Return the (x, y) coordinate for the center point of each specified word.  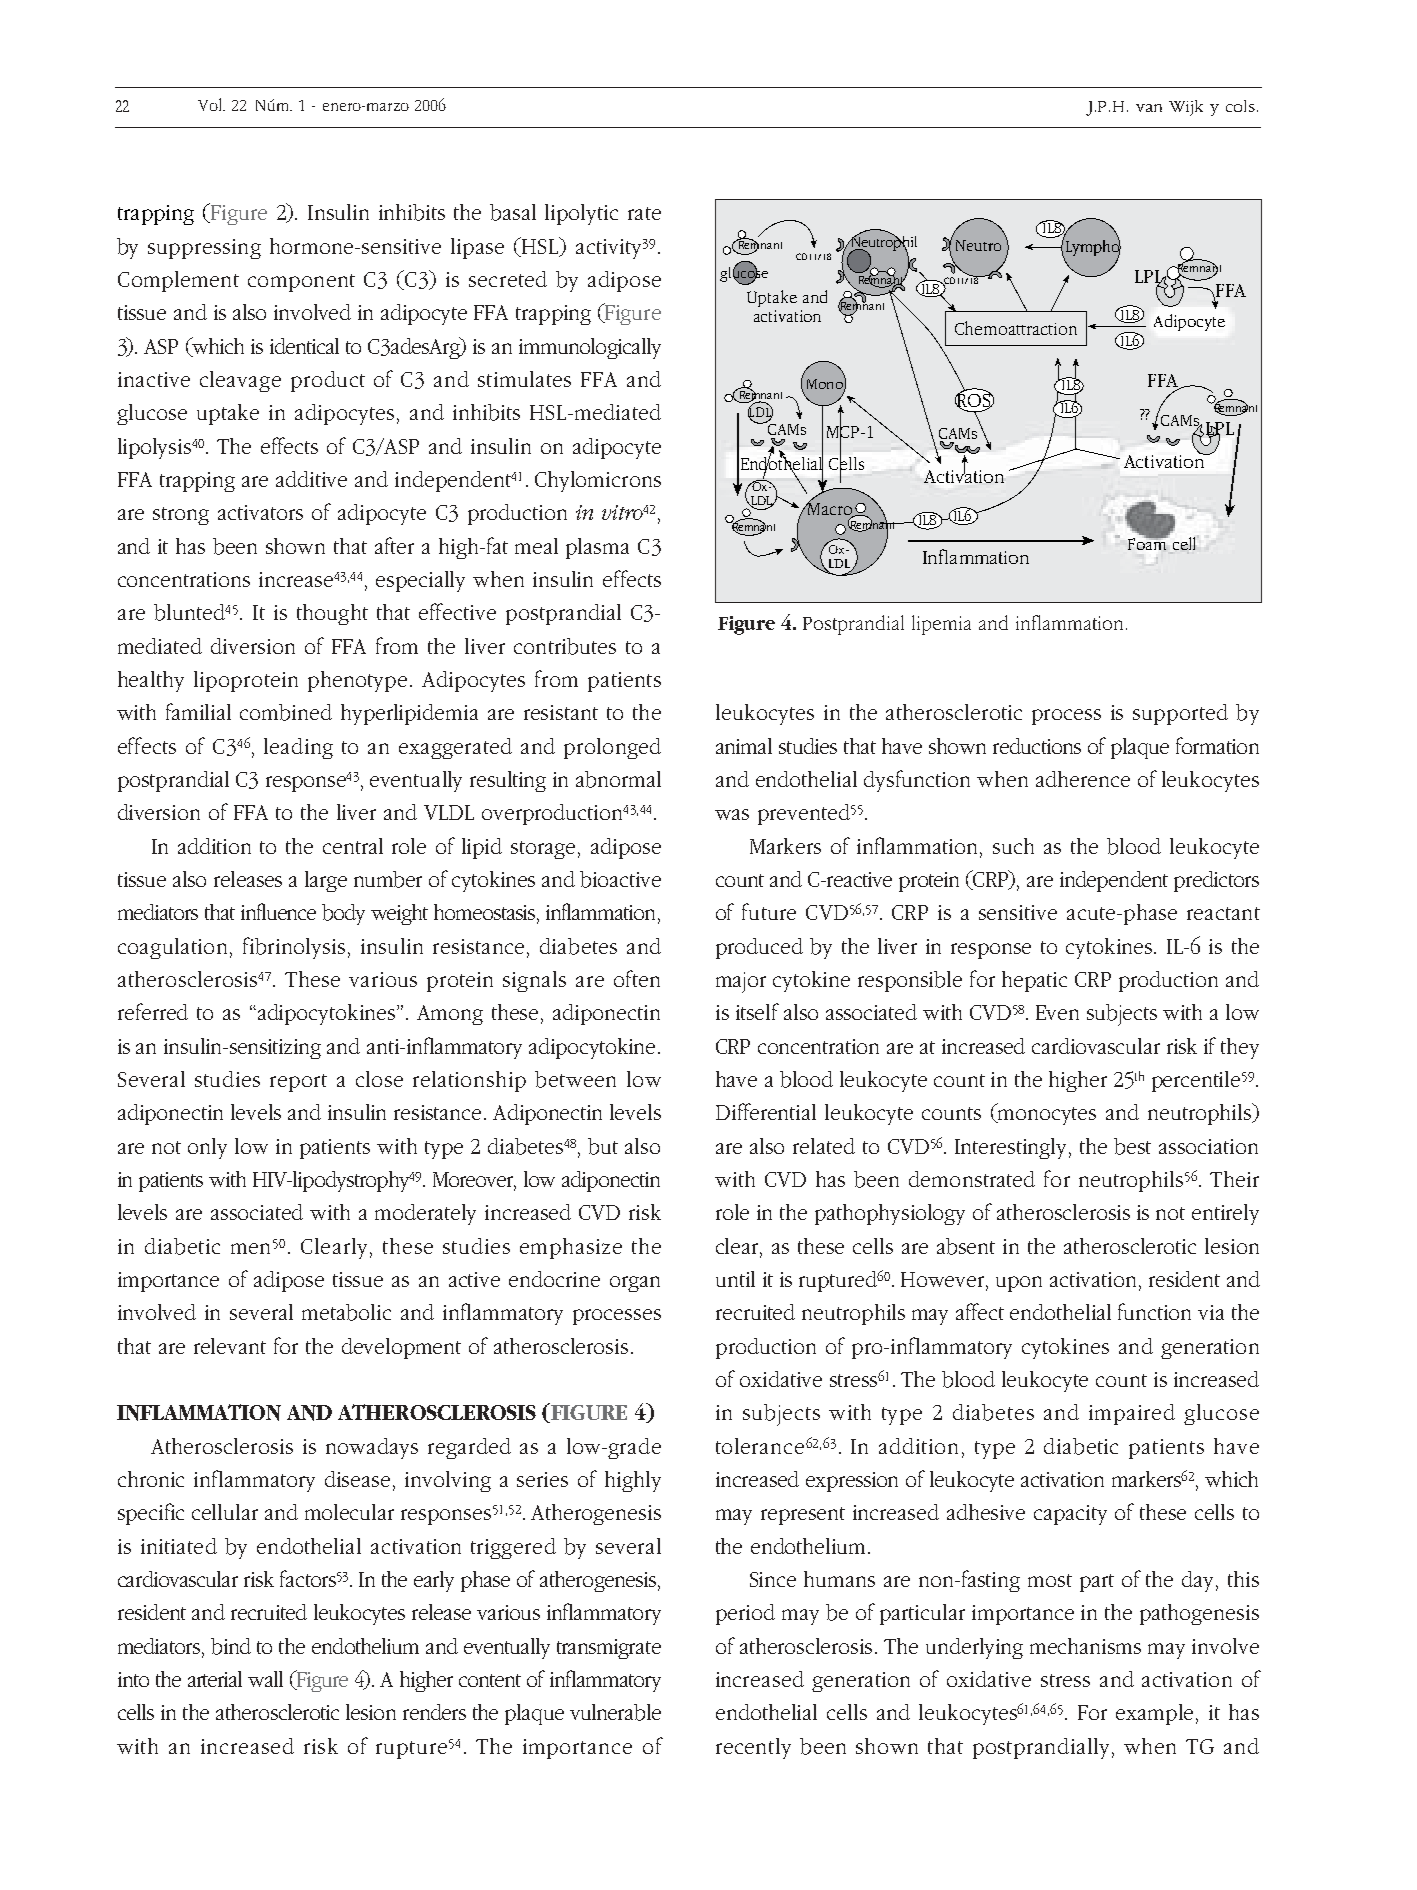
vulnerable (615, 1712)
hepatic (1034, 981)
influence (278, 911)
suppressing (204, 249)
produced (759, 948)
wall (265, 1679)
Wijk (1186, 108)
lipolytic (581, 214)
